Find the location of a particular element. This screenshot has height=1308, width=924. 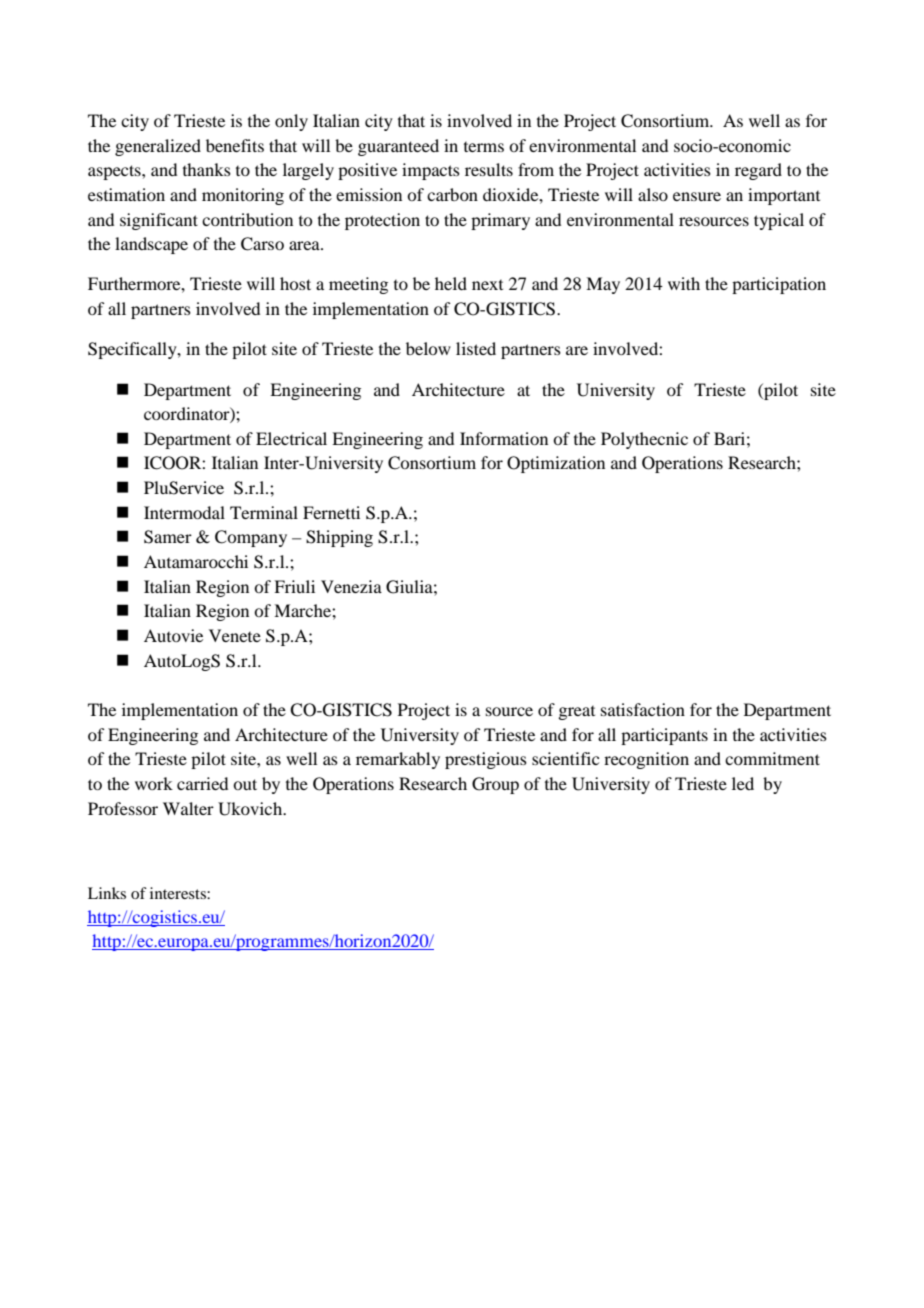

Links is located at coordinates (107, 893).
